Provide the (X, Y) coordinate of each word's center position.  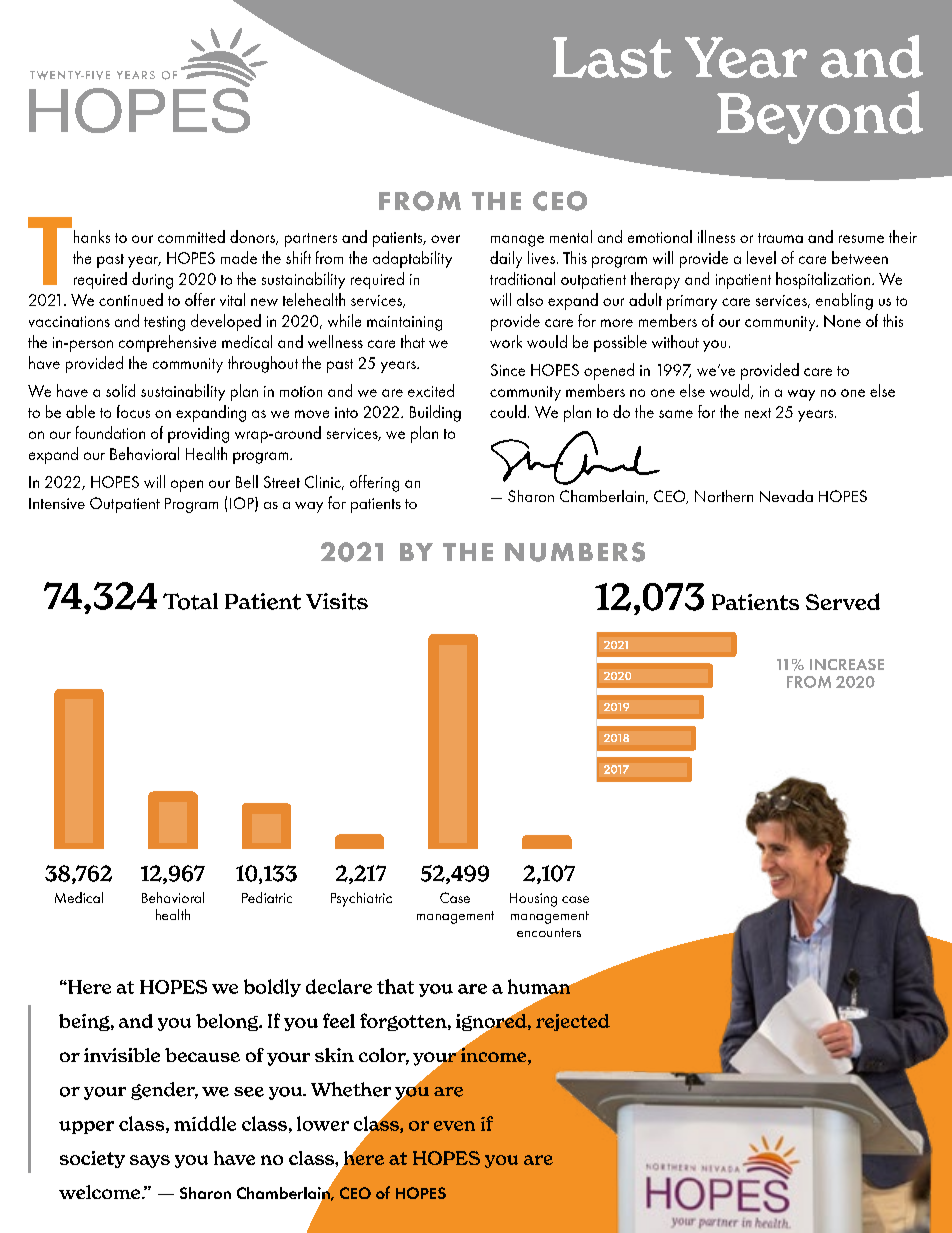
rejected (573, 1022)
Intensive (57, 503)
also (530, 299)
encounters (549, 932)
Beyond (820, 117)
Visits (337, 601)
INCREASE (847, 664)
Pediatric (267, 897)
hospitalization (824, 280)
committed (191, 236)
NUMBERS (575, 552)
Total (190, 601)
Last (612, 57)
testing (164, 323)
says (150, 1161)
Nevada (786, 496)
